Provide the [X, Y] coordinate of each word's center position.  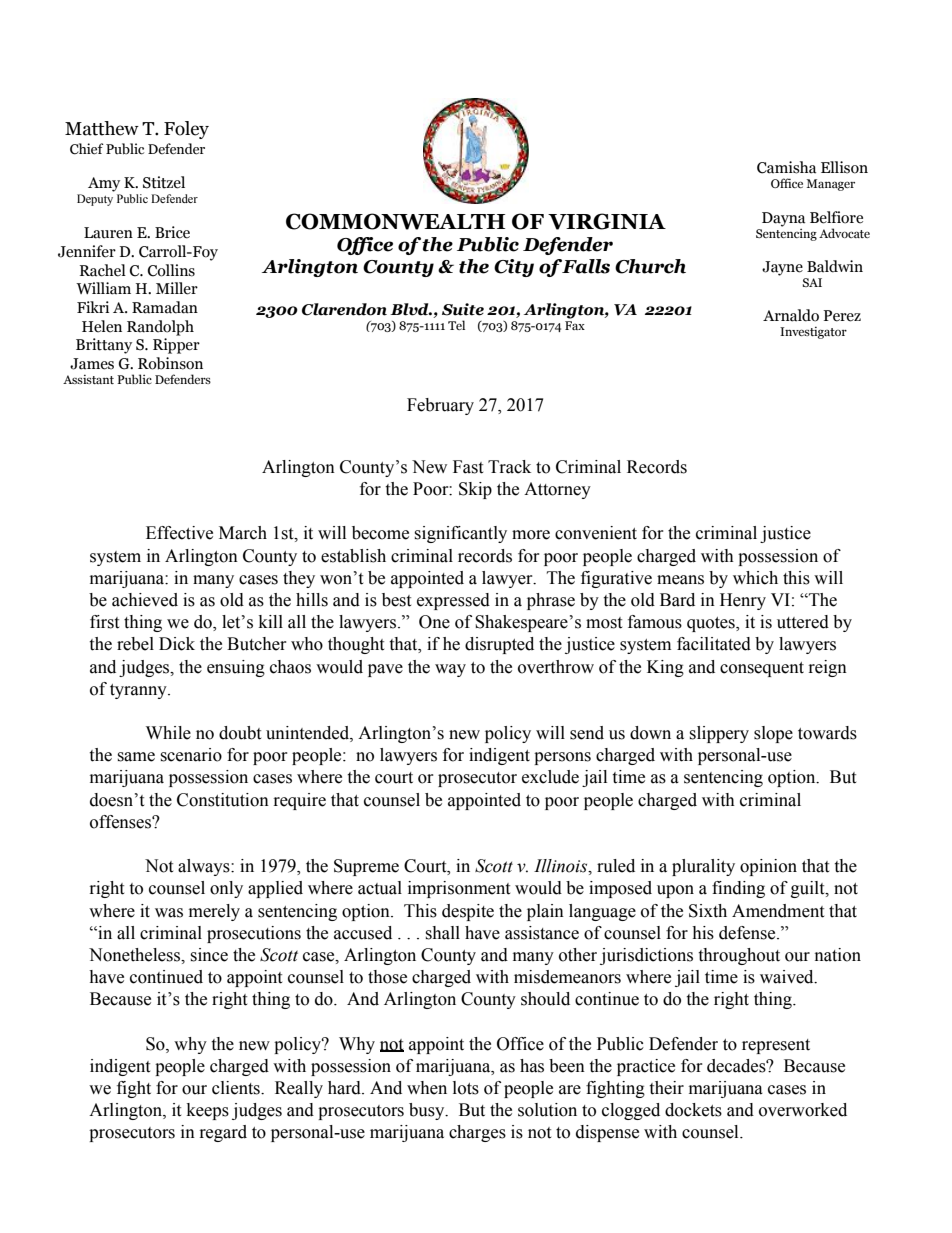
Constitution [223, 800]
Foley [186, 130]
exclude [550, 777]
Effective [179, 533]
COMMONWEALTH [395, 221]
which [755, 578]
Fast [468, 467]
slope [773, 734]
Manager [831, 185]
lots [466, 1088]
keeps [208, 1111]
